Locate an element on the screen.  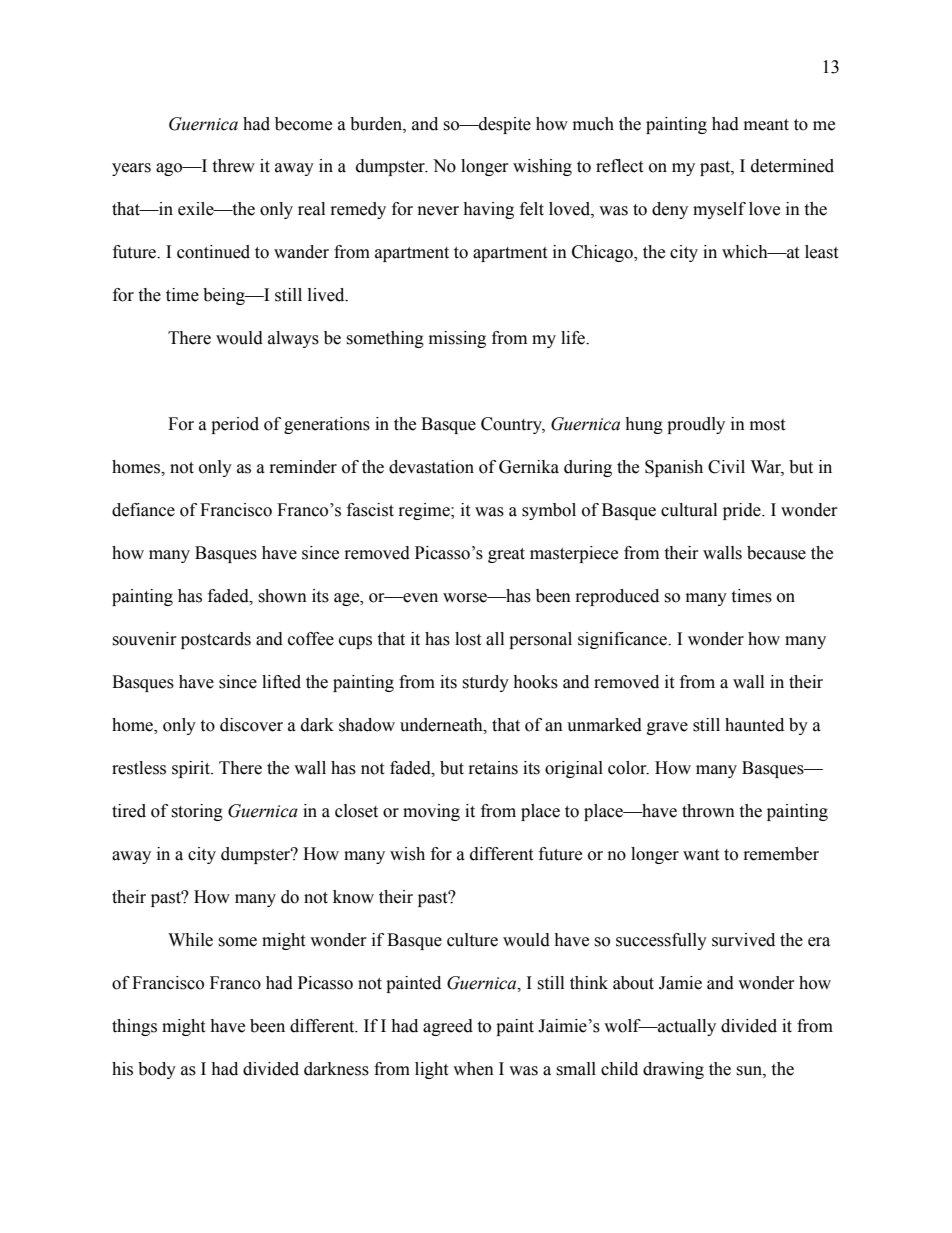
agreed is located at coordinates (448, 1027).
